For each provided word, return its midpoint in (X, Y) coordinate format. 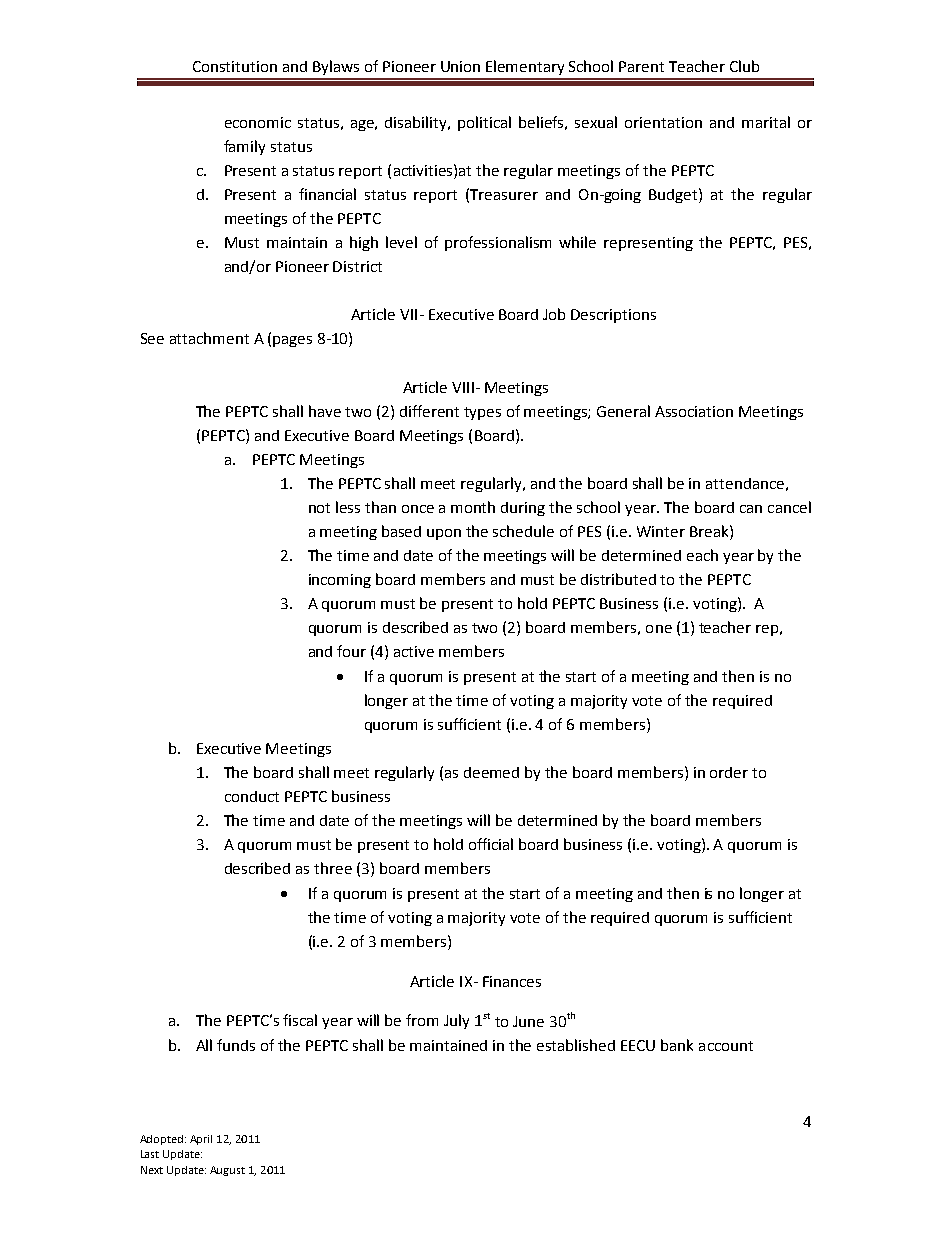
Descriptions (613, 316)
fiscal (300, 1020)
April (201, 1140)
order (729, 772)
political (484, 123)
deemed (491, 772)
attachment (209, 338)
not (319, 508)
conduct (252, 796)
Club (744, 66)
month (473, 507)
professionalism (498, 243)
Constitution (235, 66)
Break (710, 531)
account (726, 1046)
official (491, 844)
